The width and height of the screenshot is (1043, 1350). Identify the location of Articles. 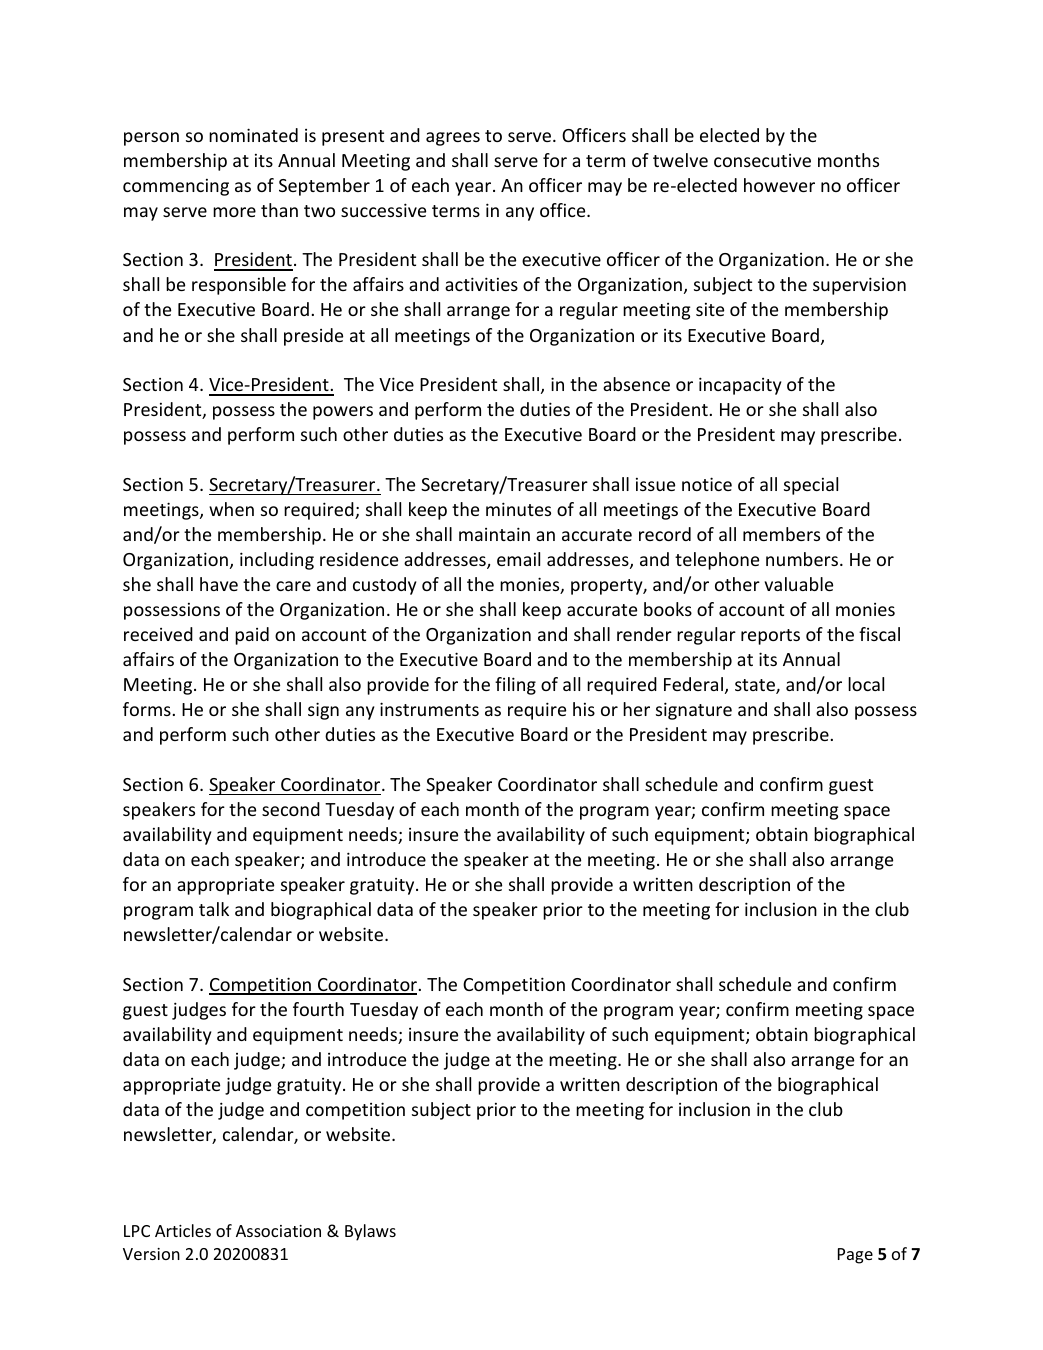
(183, 1230).
